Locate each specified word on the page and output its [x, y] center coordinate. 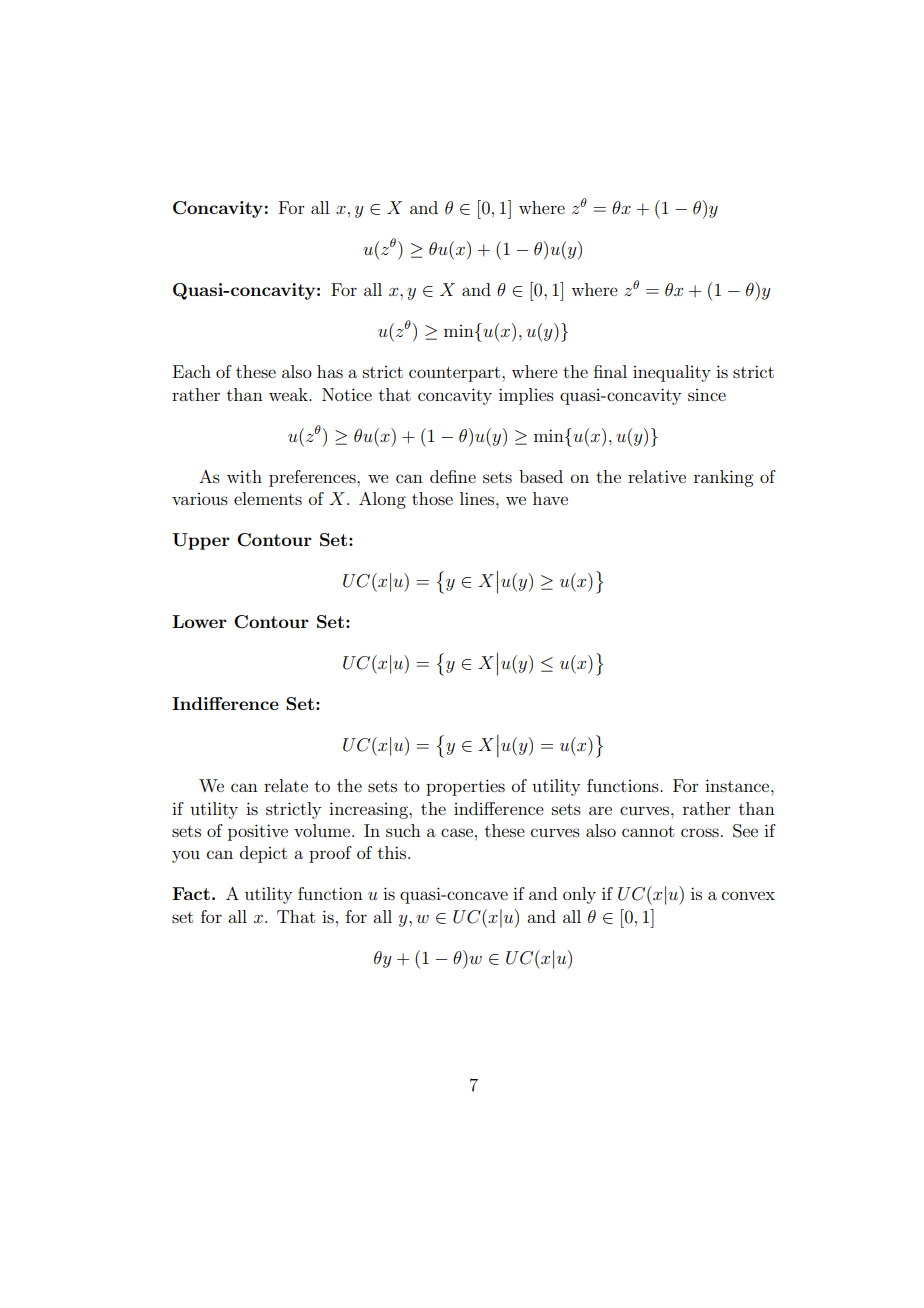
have [550, 498]
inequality [672, 373]
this [393, 852]
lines [478, 498]
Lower [199, 621]
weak [289, 394]
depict [263, 854]
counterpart [456, 374]
